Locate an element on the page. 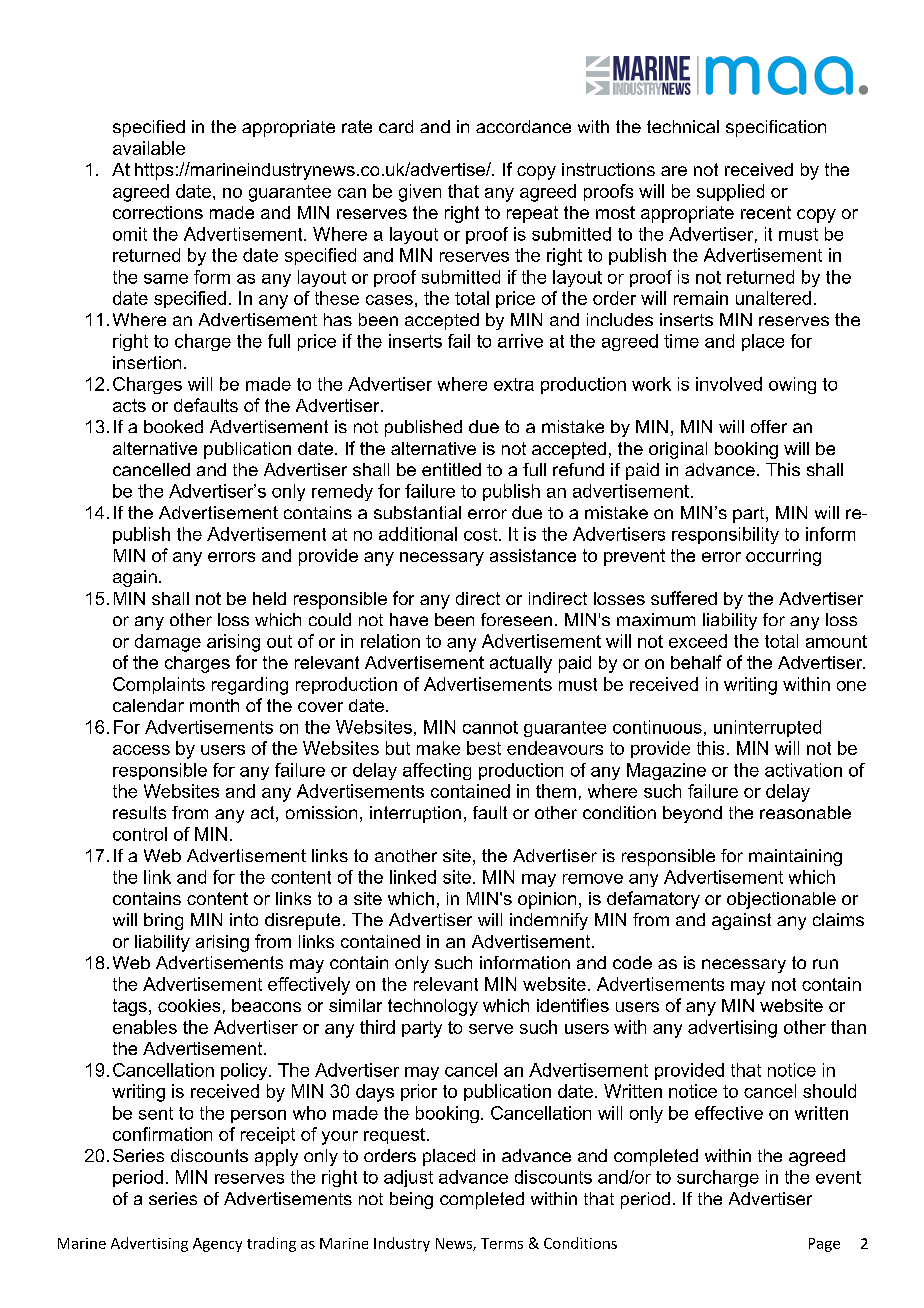  into is located at coordinates (244, 919).
